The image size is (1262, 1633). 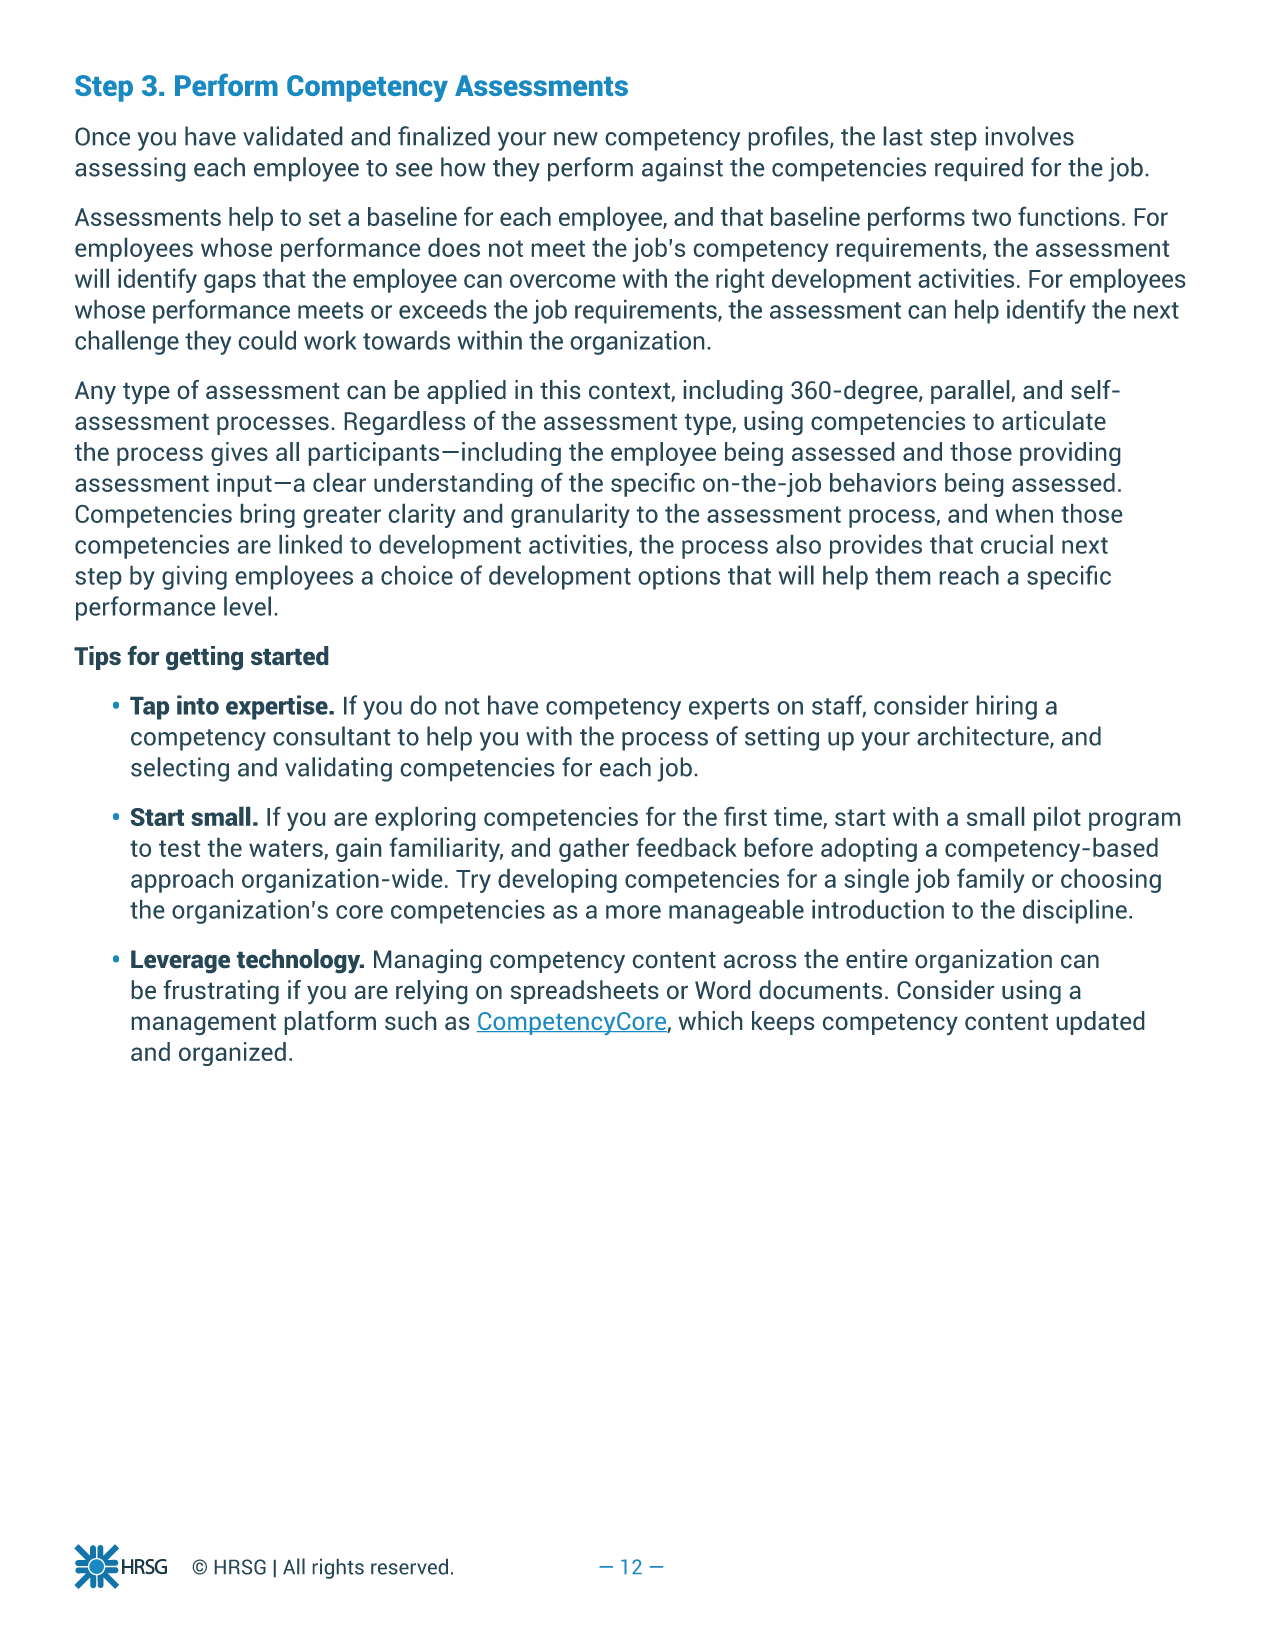 What do you see at coordinates (179, 848) in the image?
I see `test` at bounding box center [179, 848].
